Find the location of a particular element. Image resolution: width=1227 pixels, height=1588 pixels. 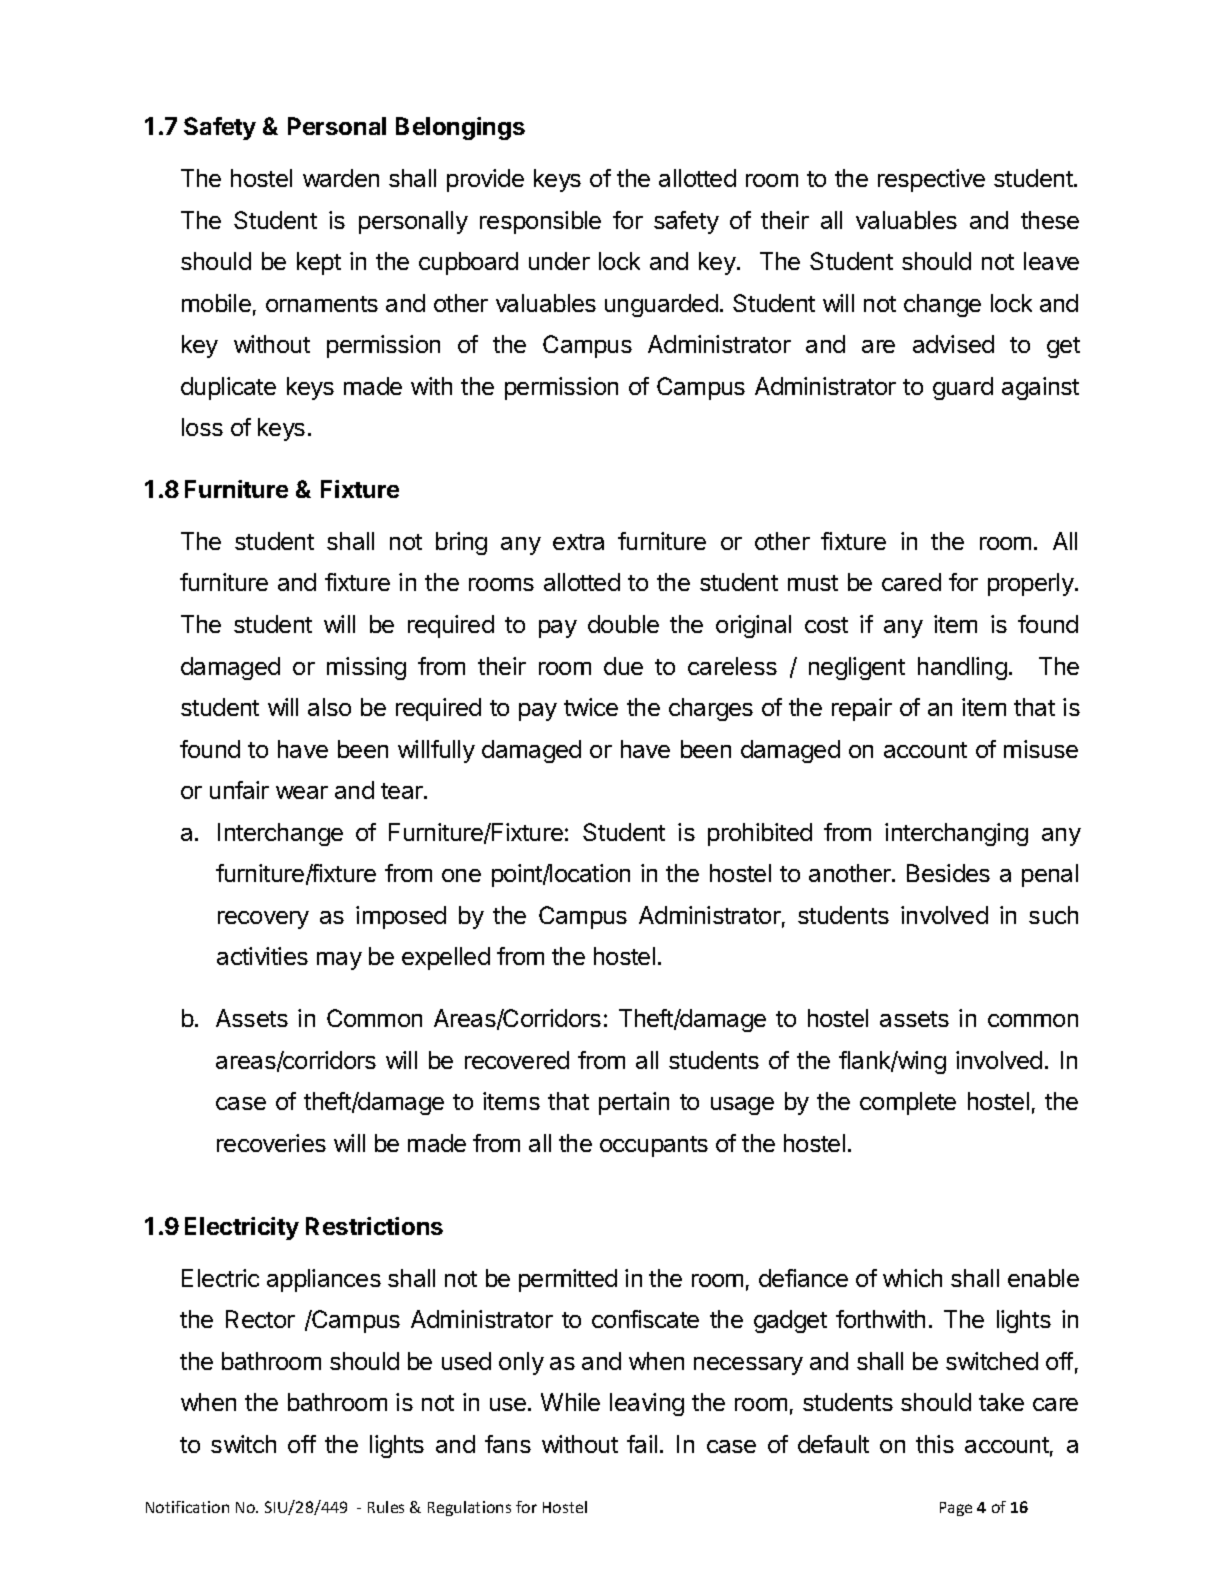

wear is located at coordinates (302, 792).
